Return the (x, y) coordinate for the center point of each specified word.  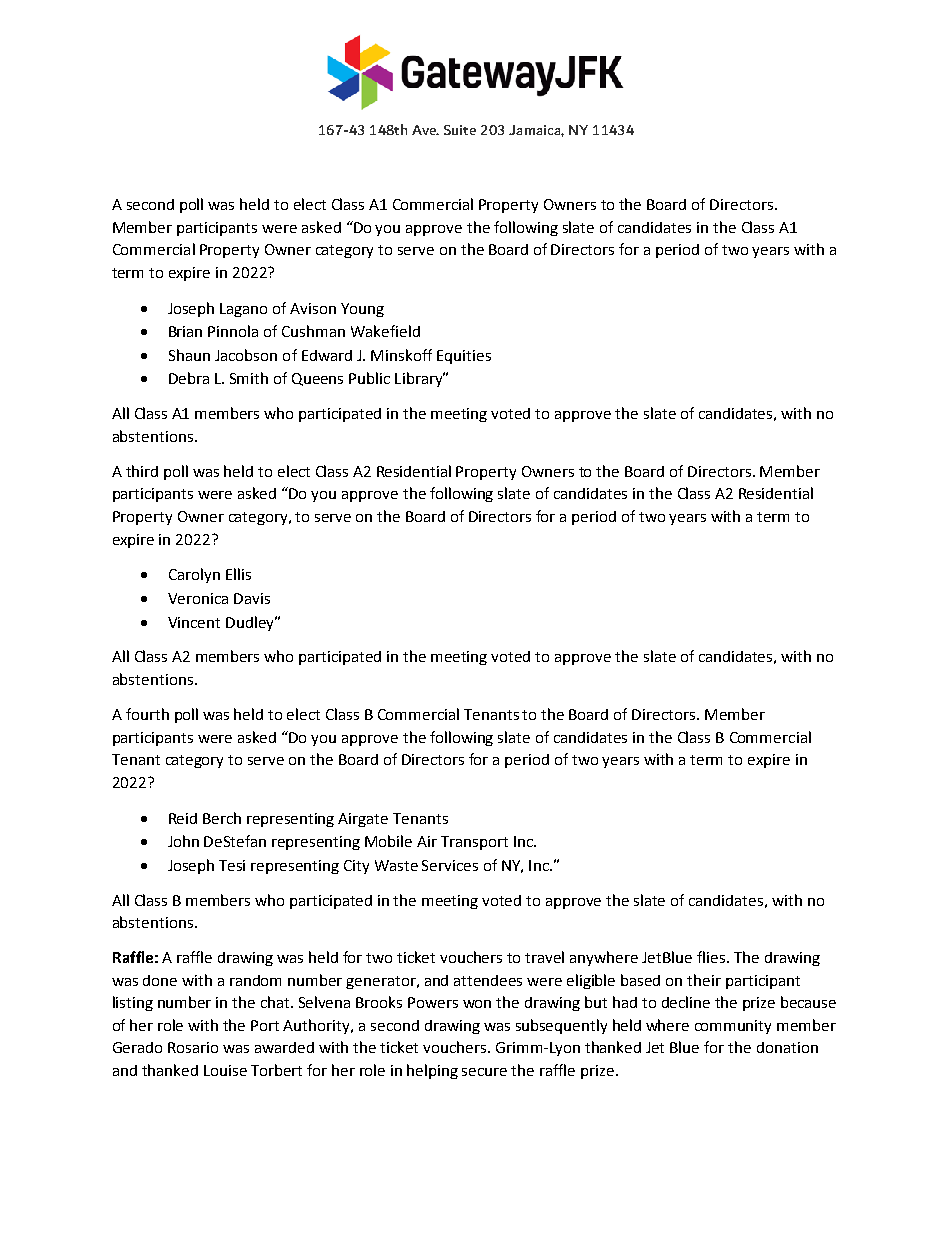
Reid (183, 818)
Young (362, 310)
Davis (252, 598)
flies (712, 957)
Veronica (198, 598)
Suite (460, 130)
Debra (189, 378)
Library (420, 379)
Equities (464, 357)
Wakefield (385, 331)
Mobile (388, 841)
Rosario (193, 1047)
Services (450, 865)
